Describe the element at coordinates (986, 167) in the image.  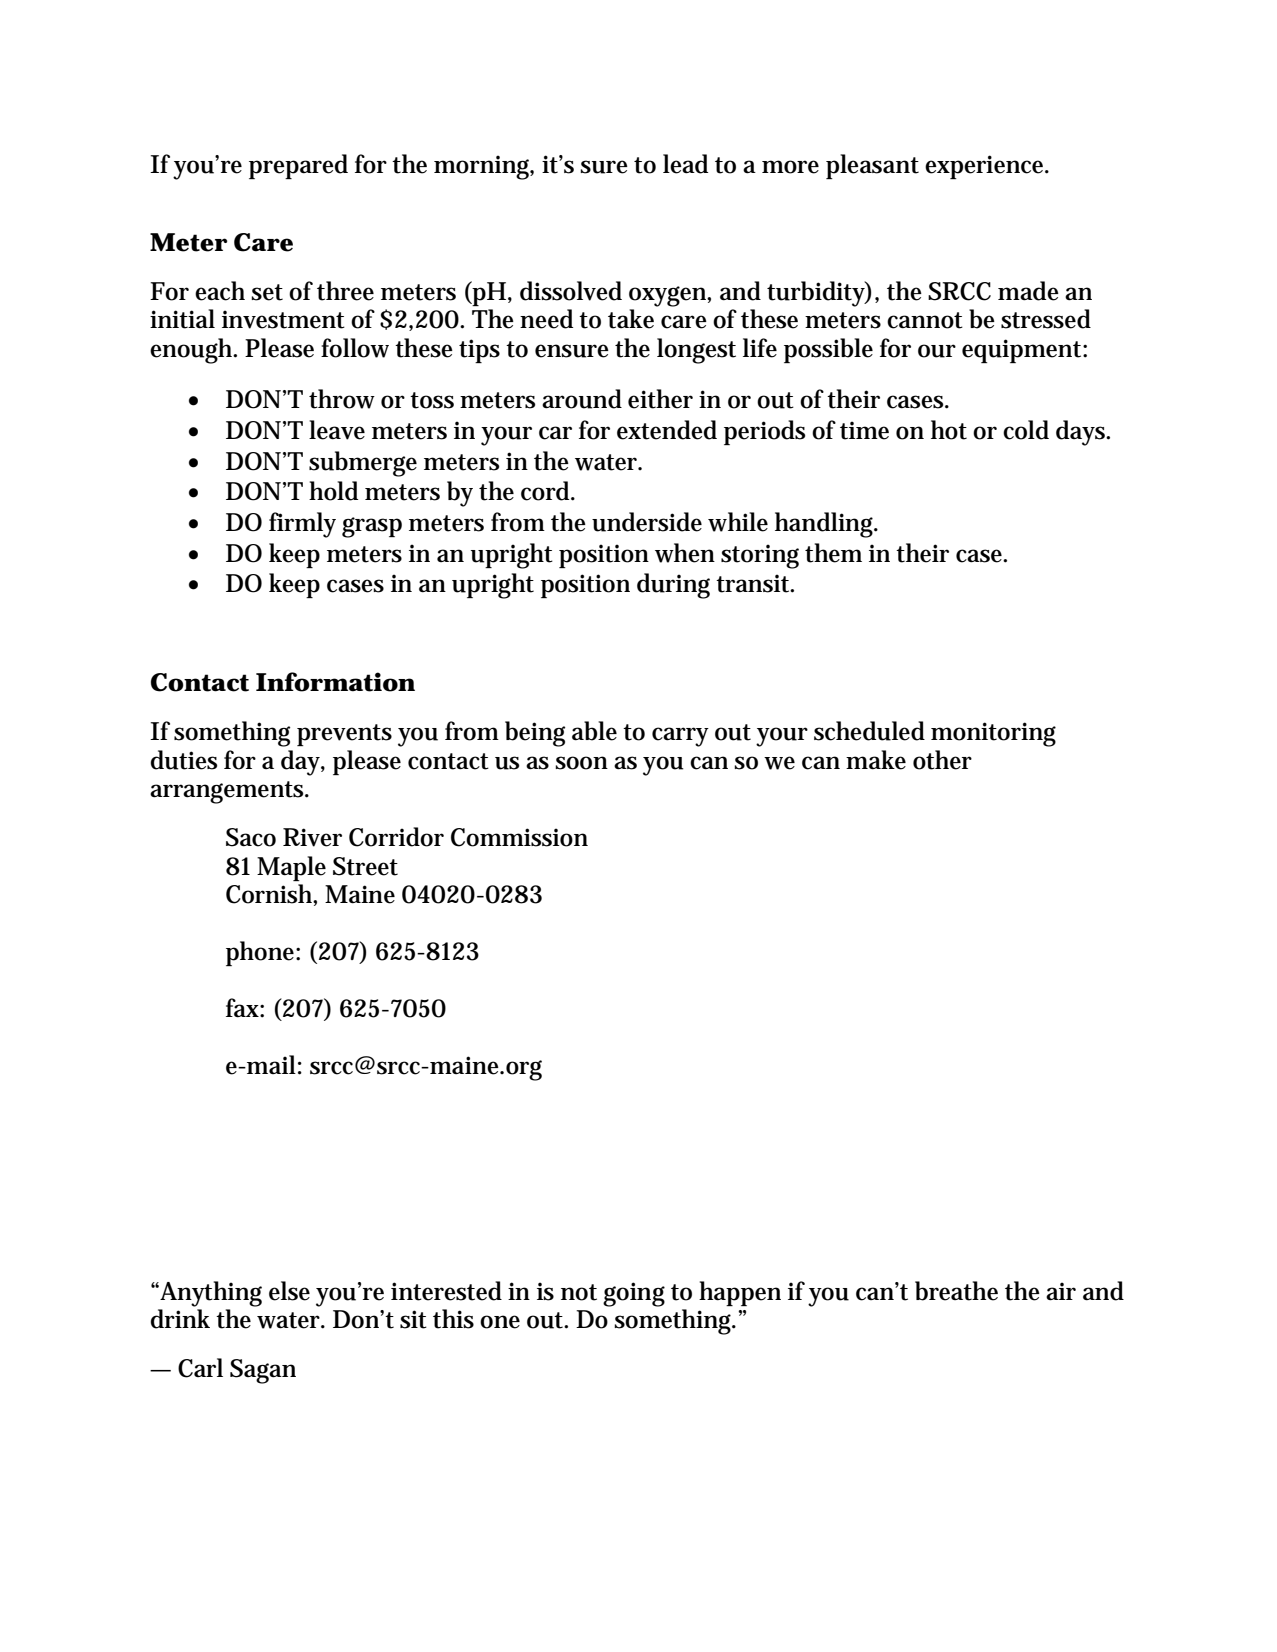
I see `experience` at that location.
